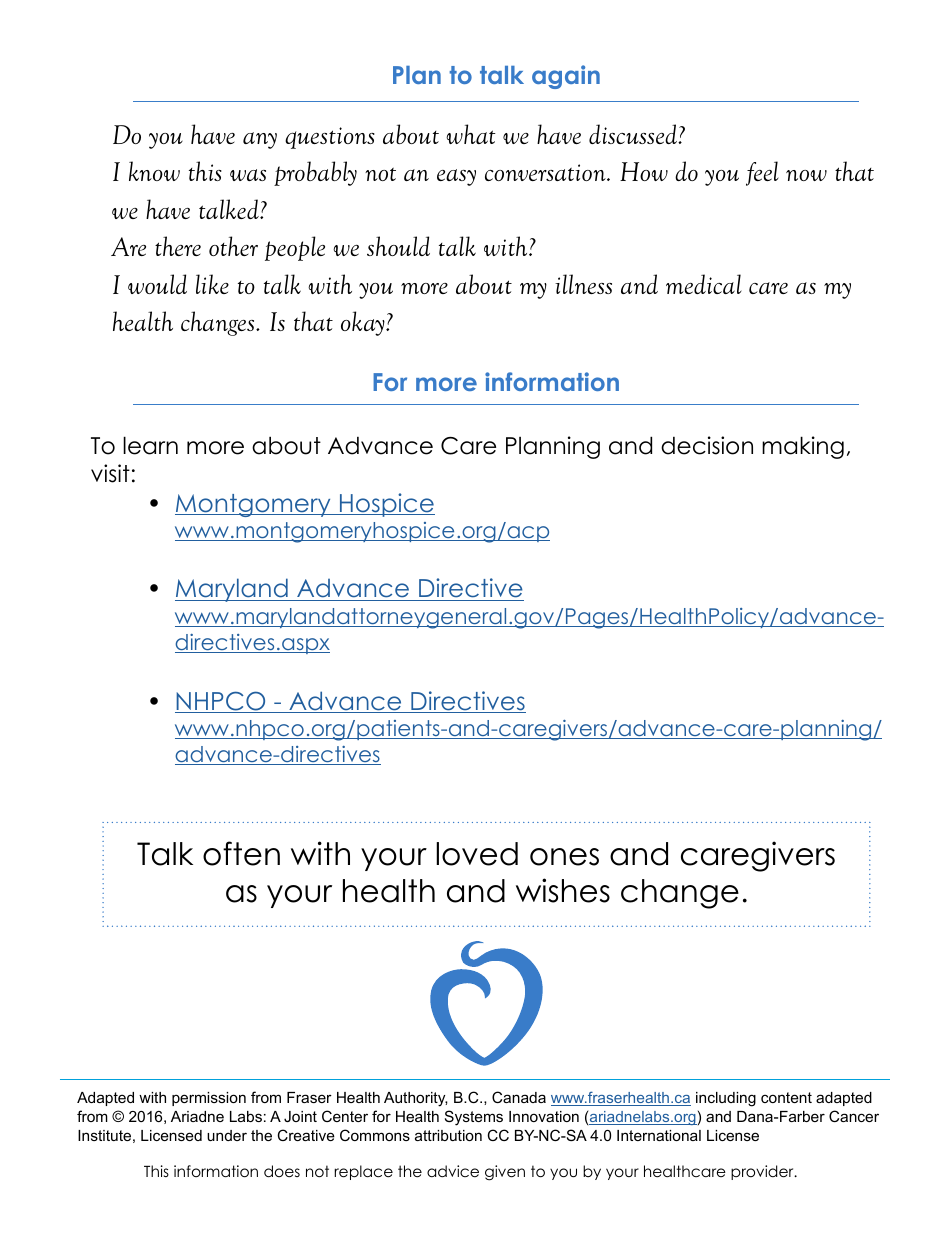 The image size is (952, 1233). Describe the element at coordinates (803, 447) in the page. I see `making` at that location.
